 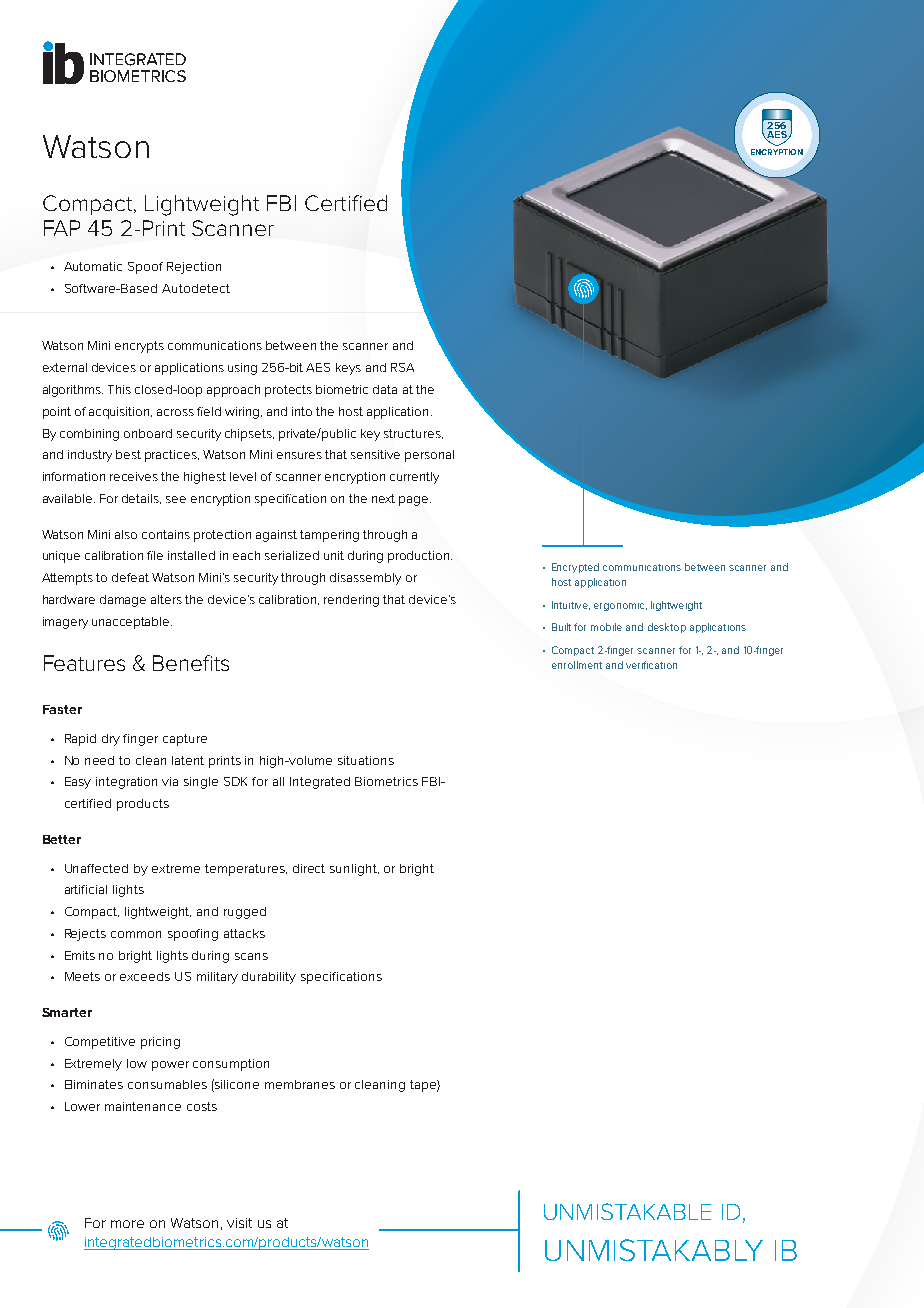 What do you see at coordinates (269, 978) in the page?
I see `durability` at bounding box center [269, 978].
